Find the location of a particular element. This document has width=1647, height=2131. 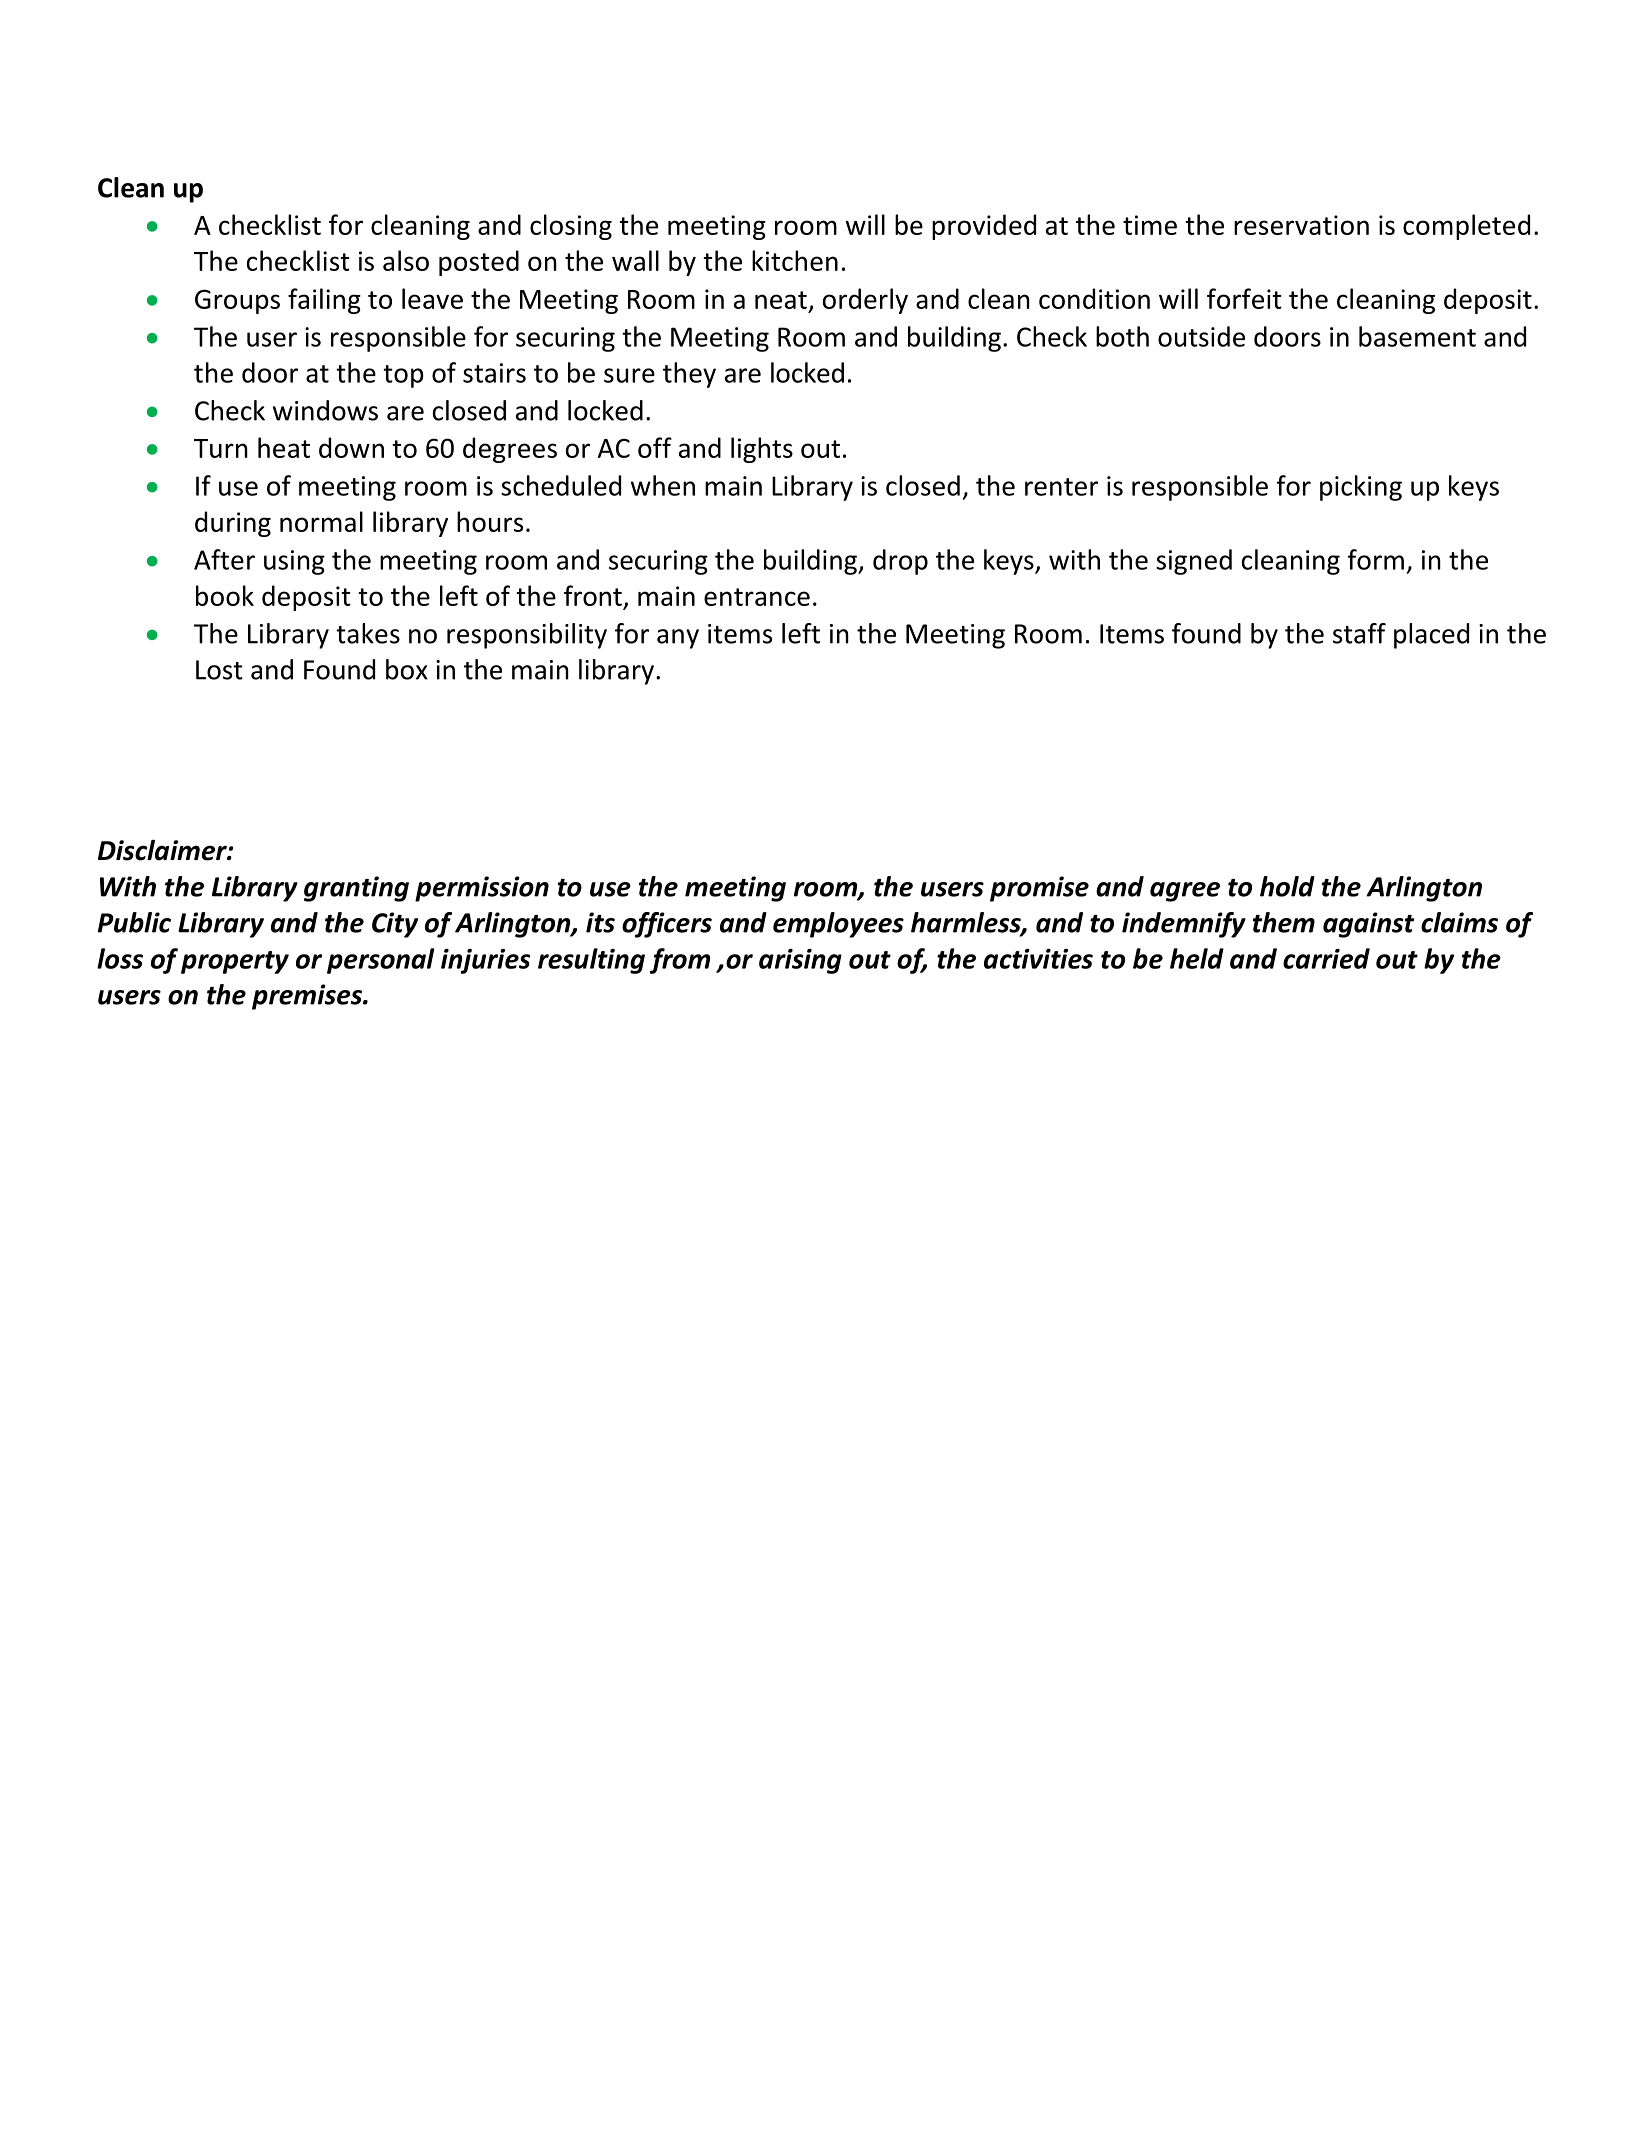

also is located at coordinates (406, 260).
